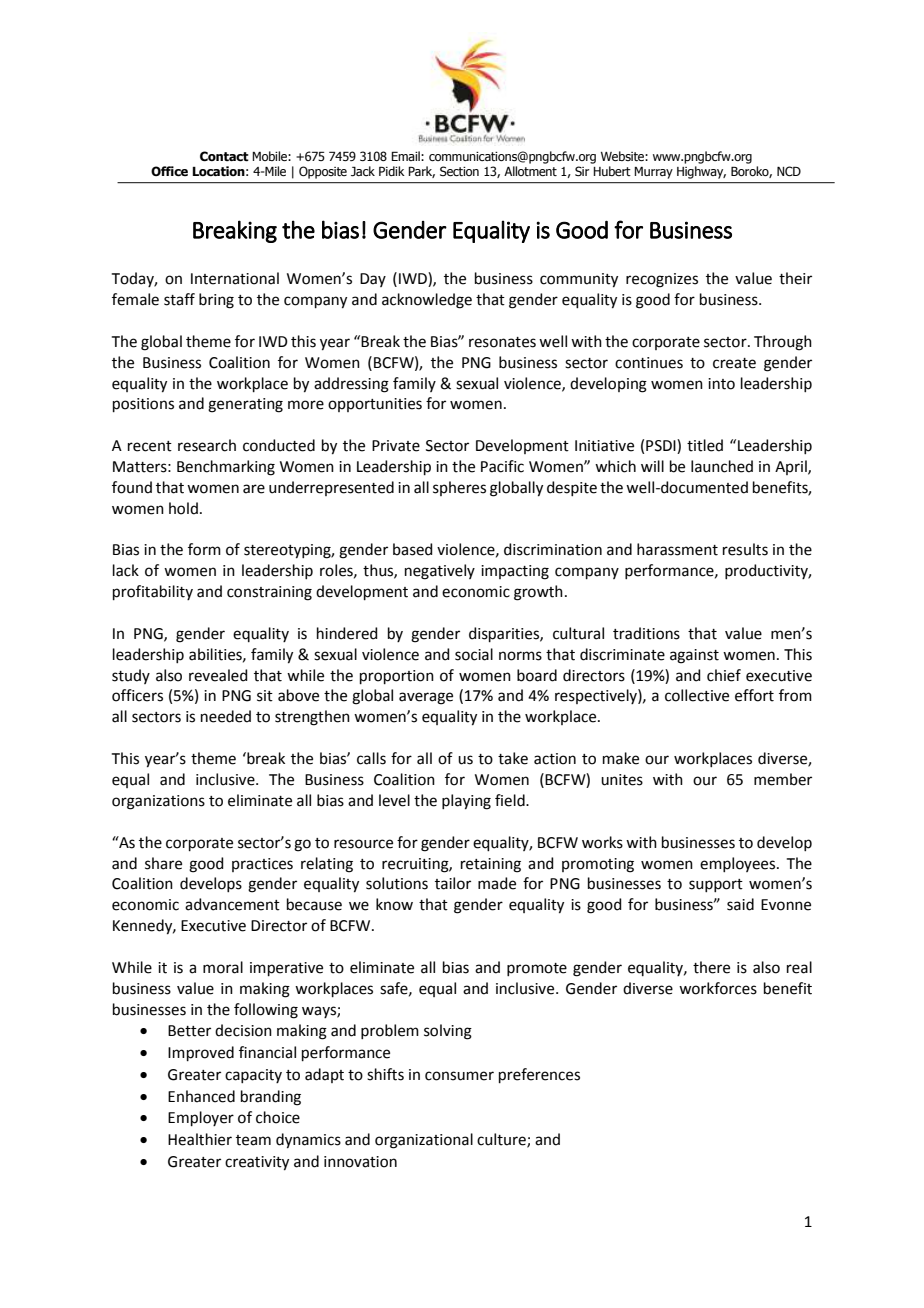 The height and width of the document is (1308, 924). I want to click on chief, so click(724, 675).
